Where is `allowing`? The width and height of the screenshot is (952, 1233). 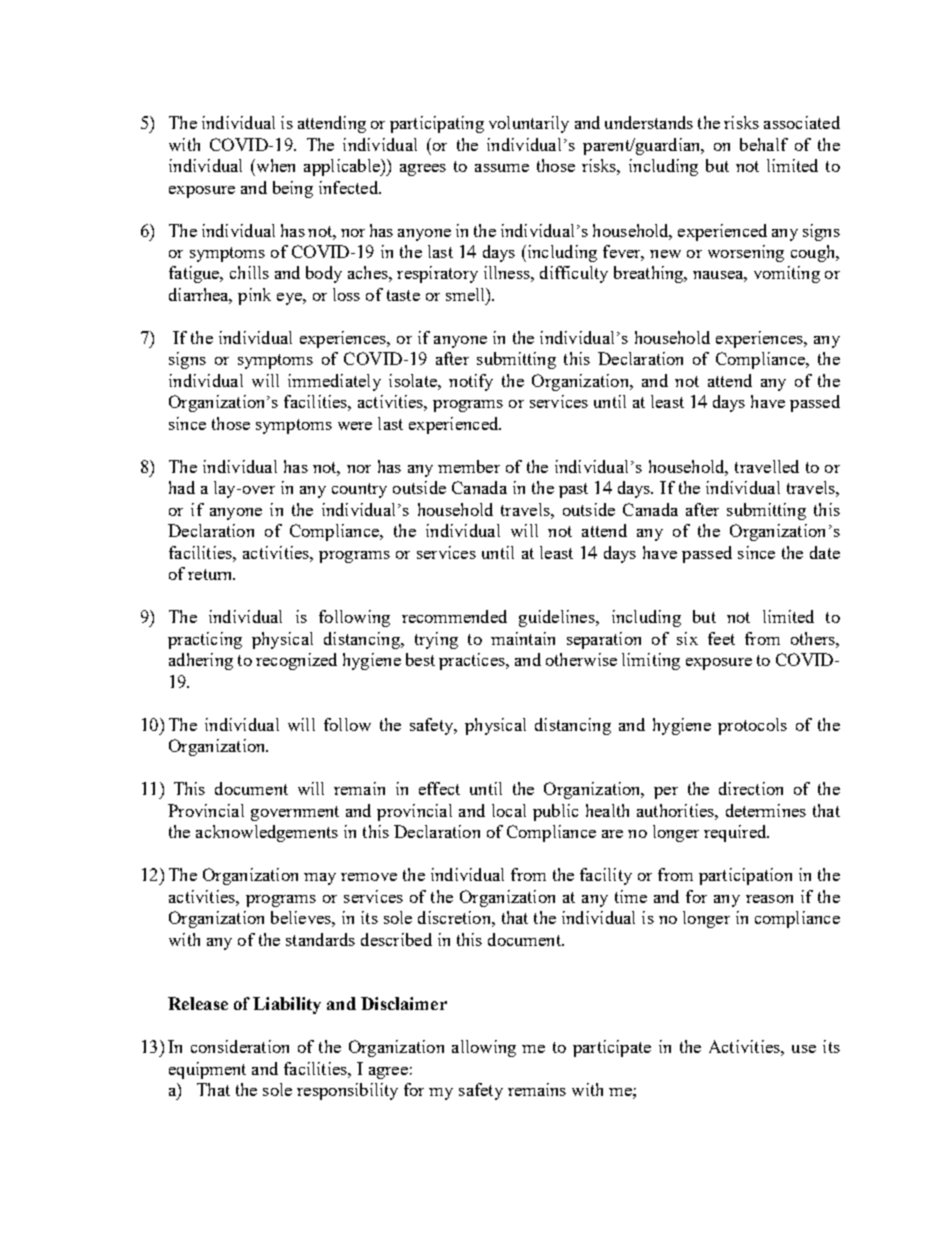 allowing is located at coordinates (484, 1048).
